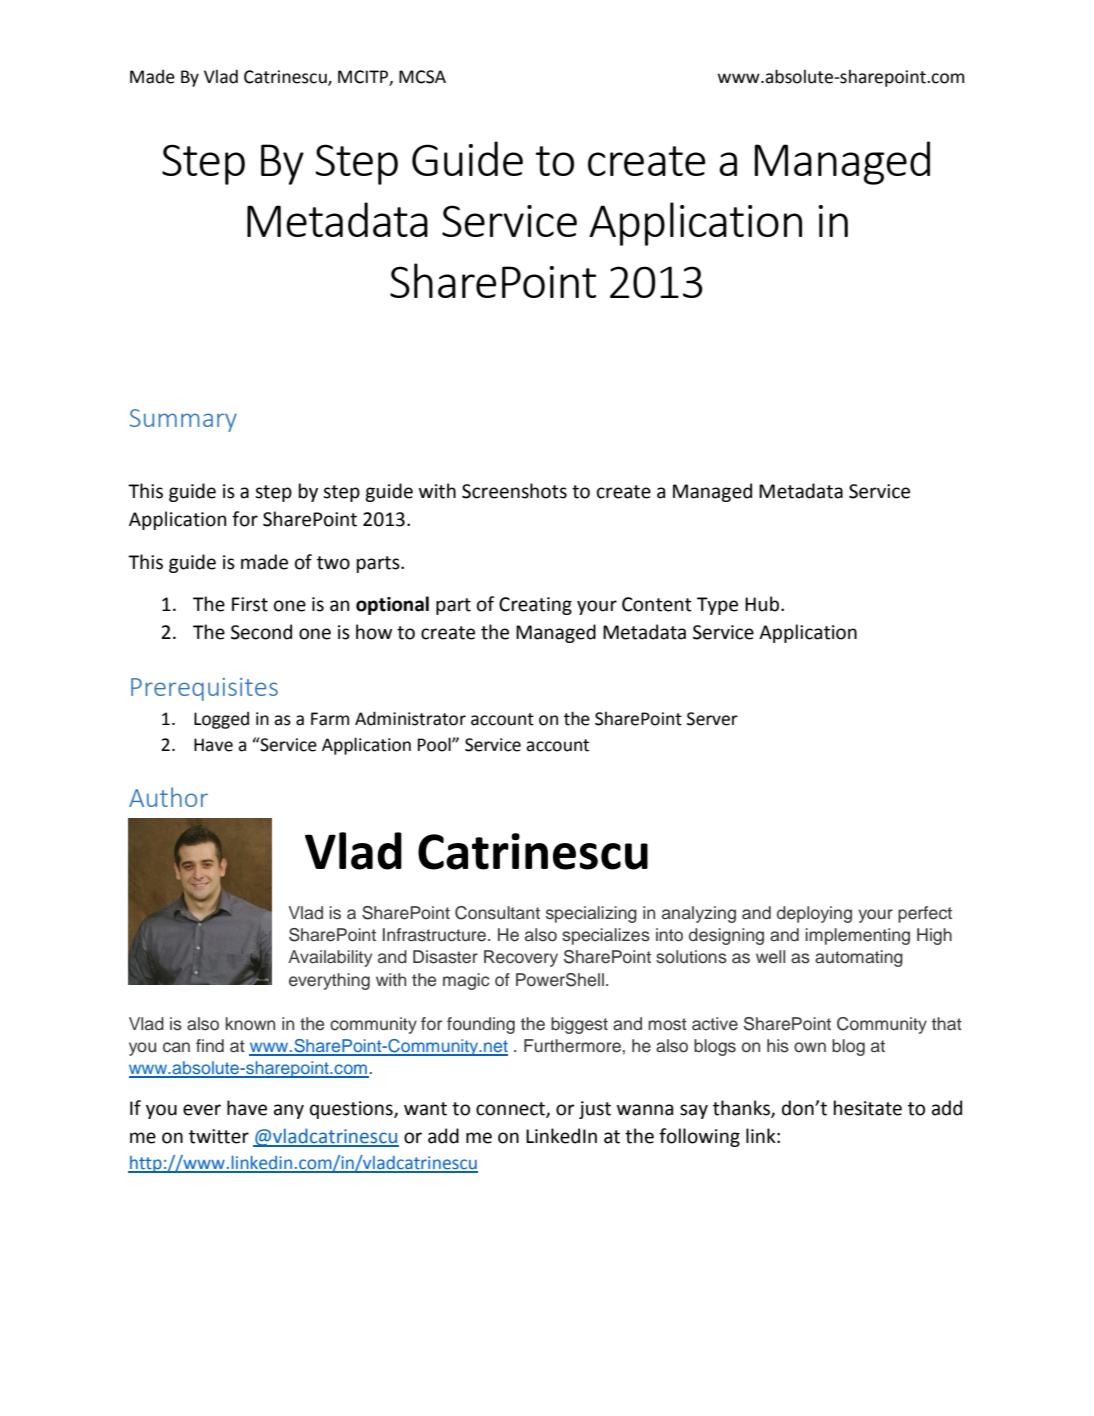 Image resolution: width=1094 pixels, height=1416 pixels. What do you see at coordinates (410, 718) in the document?
I see `Administrator` at bounding box center [410, 718].
